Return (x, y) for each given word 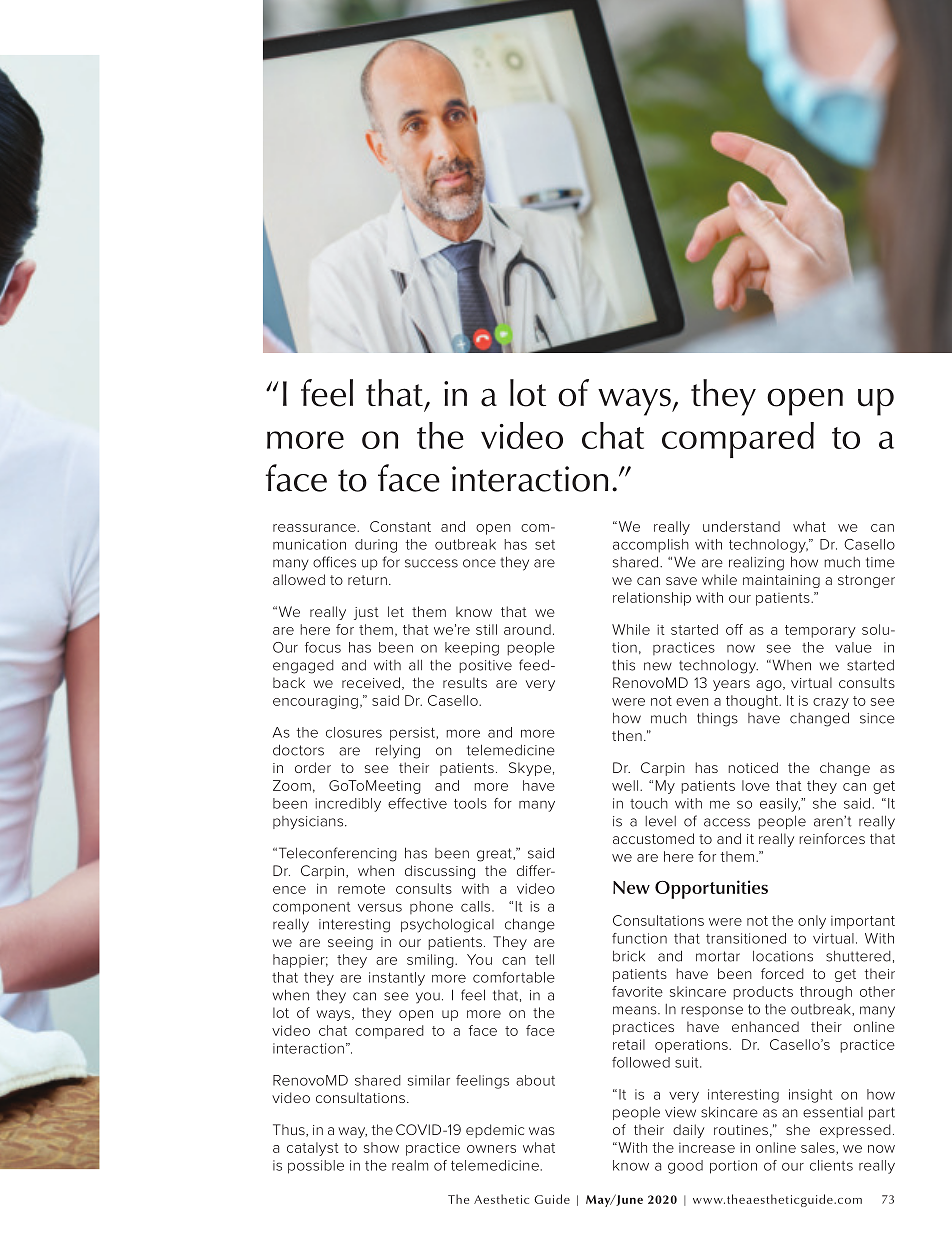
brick (629, 956)
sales (819, 1148)
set (545, 545)
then (627, 735)
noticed (753, 767)
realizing (756, 564)
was (542, 1131)
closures (354, 732)
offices (334, 562)
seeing (350, 943)
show (381, 1147)
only (812, 922)
